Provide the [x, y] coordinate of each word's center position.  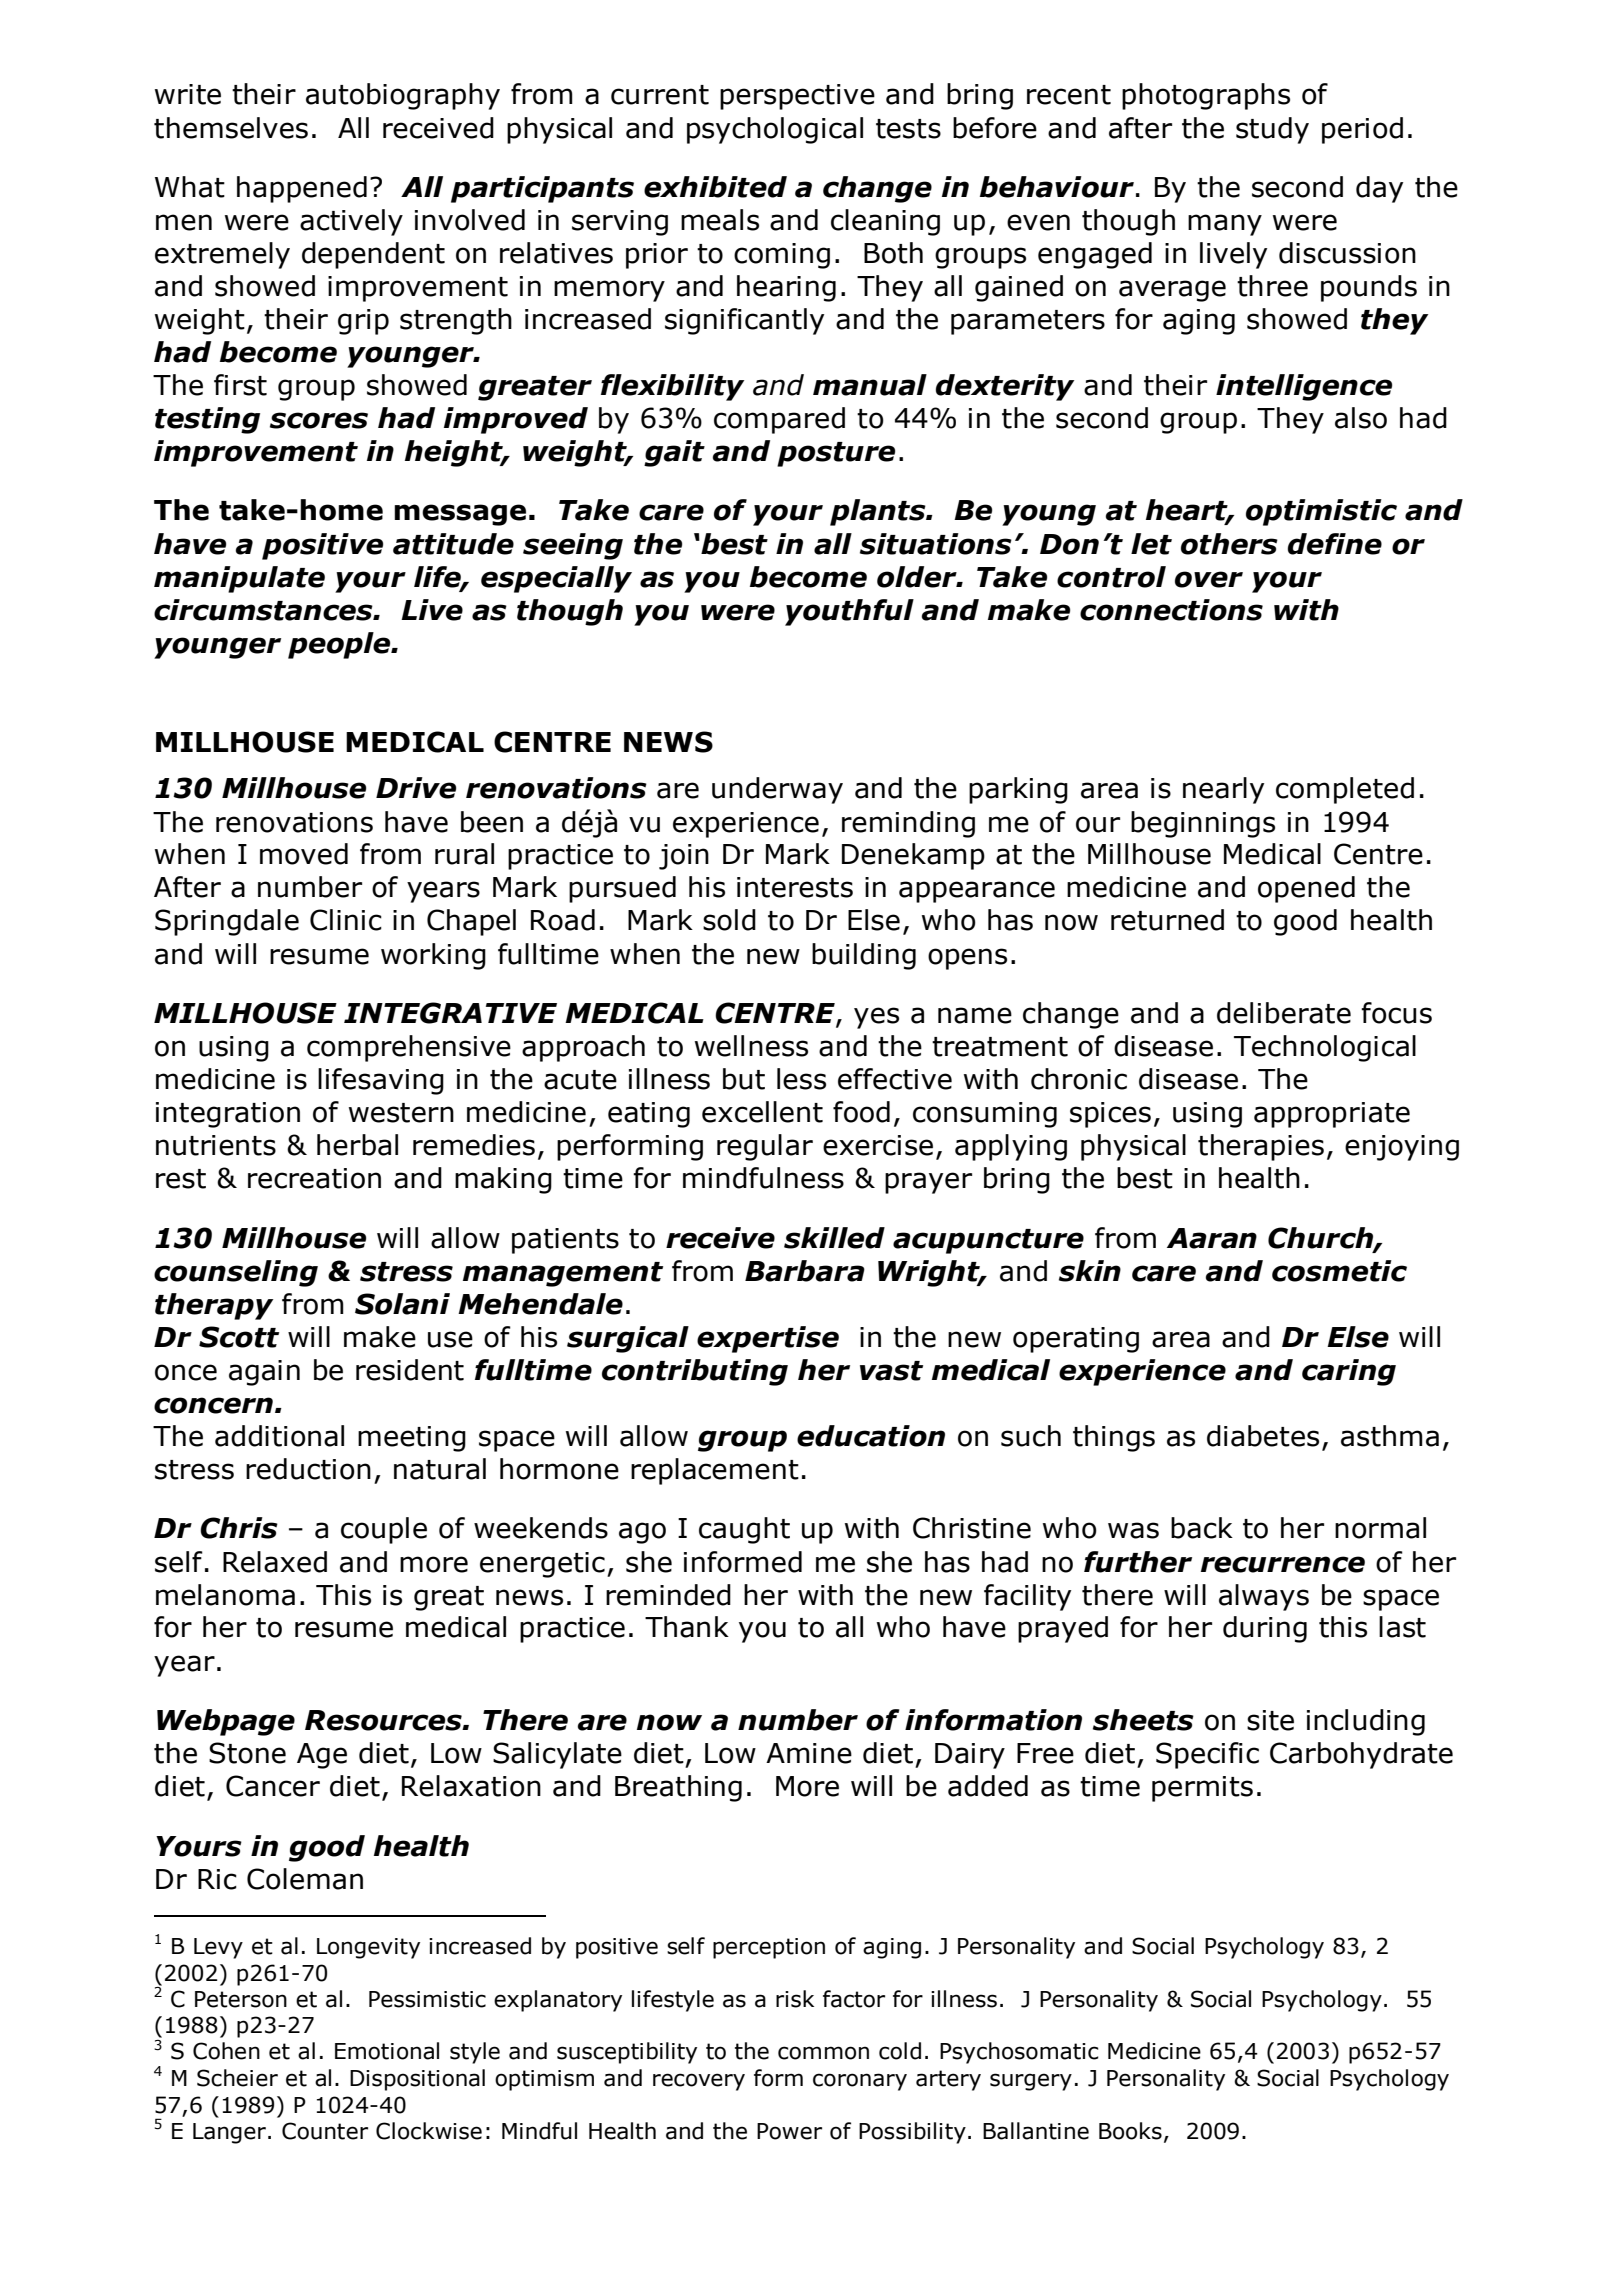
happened [302, 189]
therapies [1261, 1147]
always [1264, 1597]
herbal [357, 1145]
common [823, 2053]
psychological [775, 130]
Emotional [387, 2051]
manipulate [239, 579]
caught [744, 1530]
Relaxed [275, 1562]
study [1272, 130]
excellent [762, 1112]
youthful [849, 612]
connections [1171, 610]
